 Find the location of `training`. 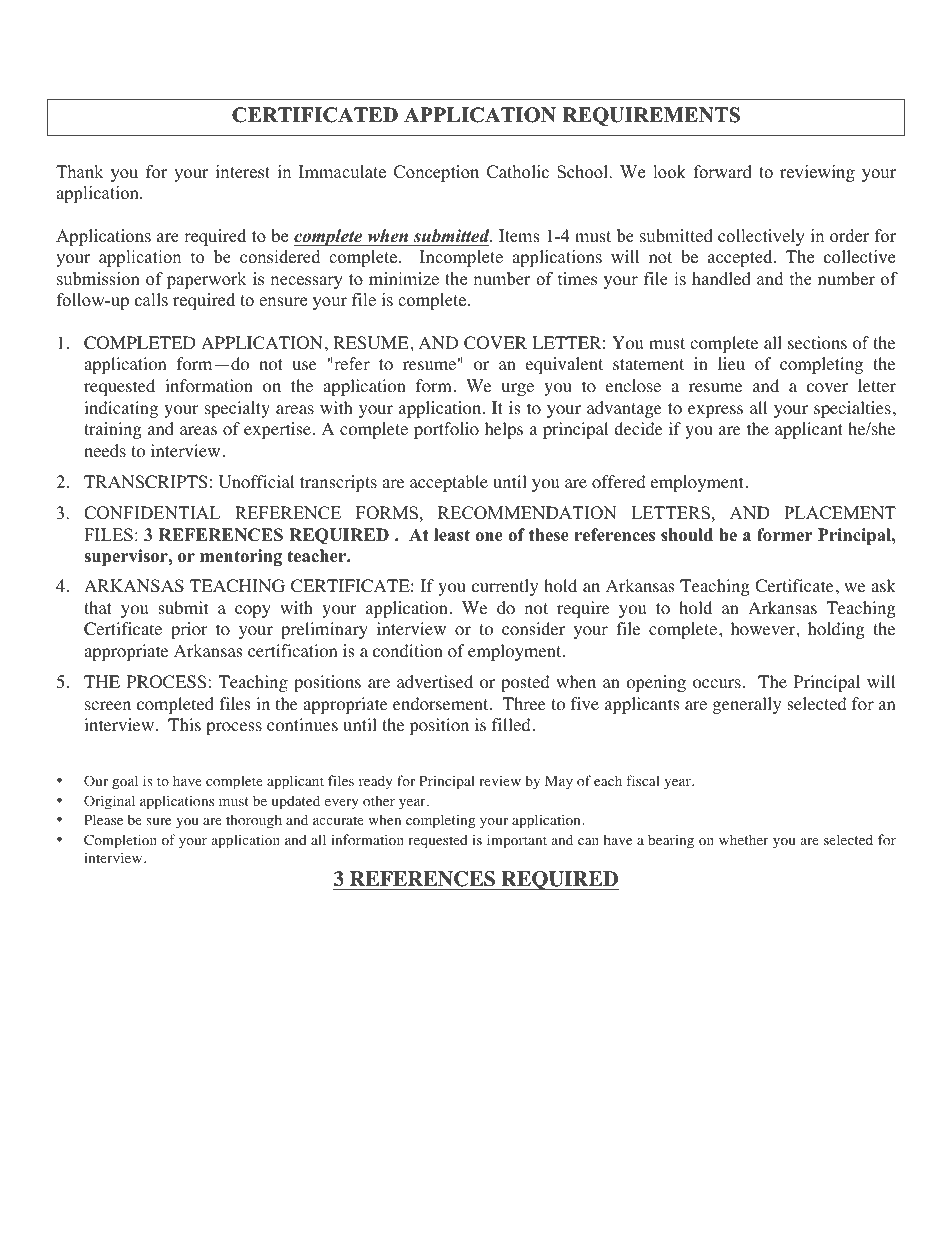

training is located at coordinates (113, 430).
